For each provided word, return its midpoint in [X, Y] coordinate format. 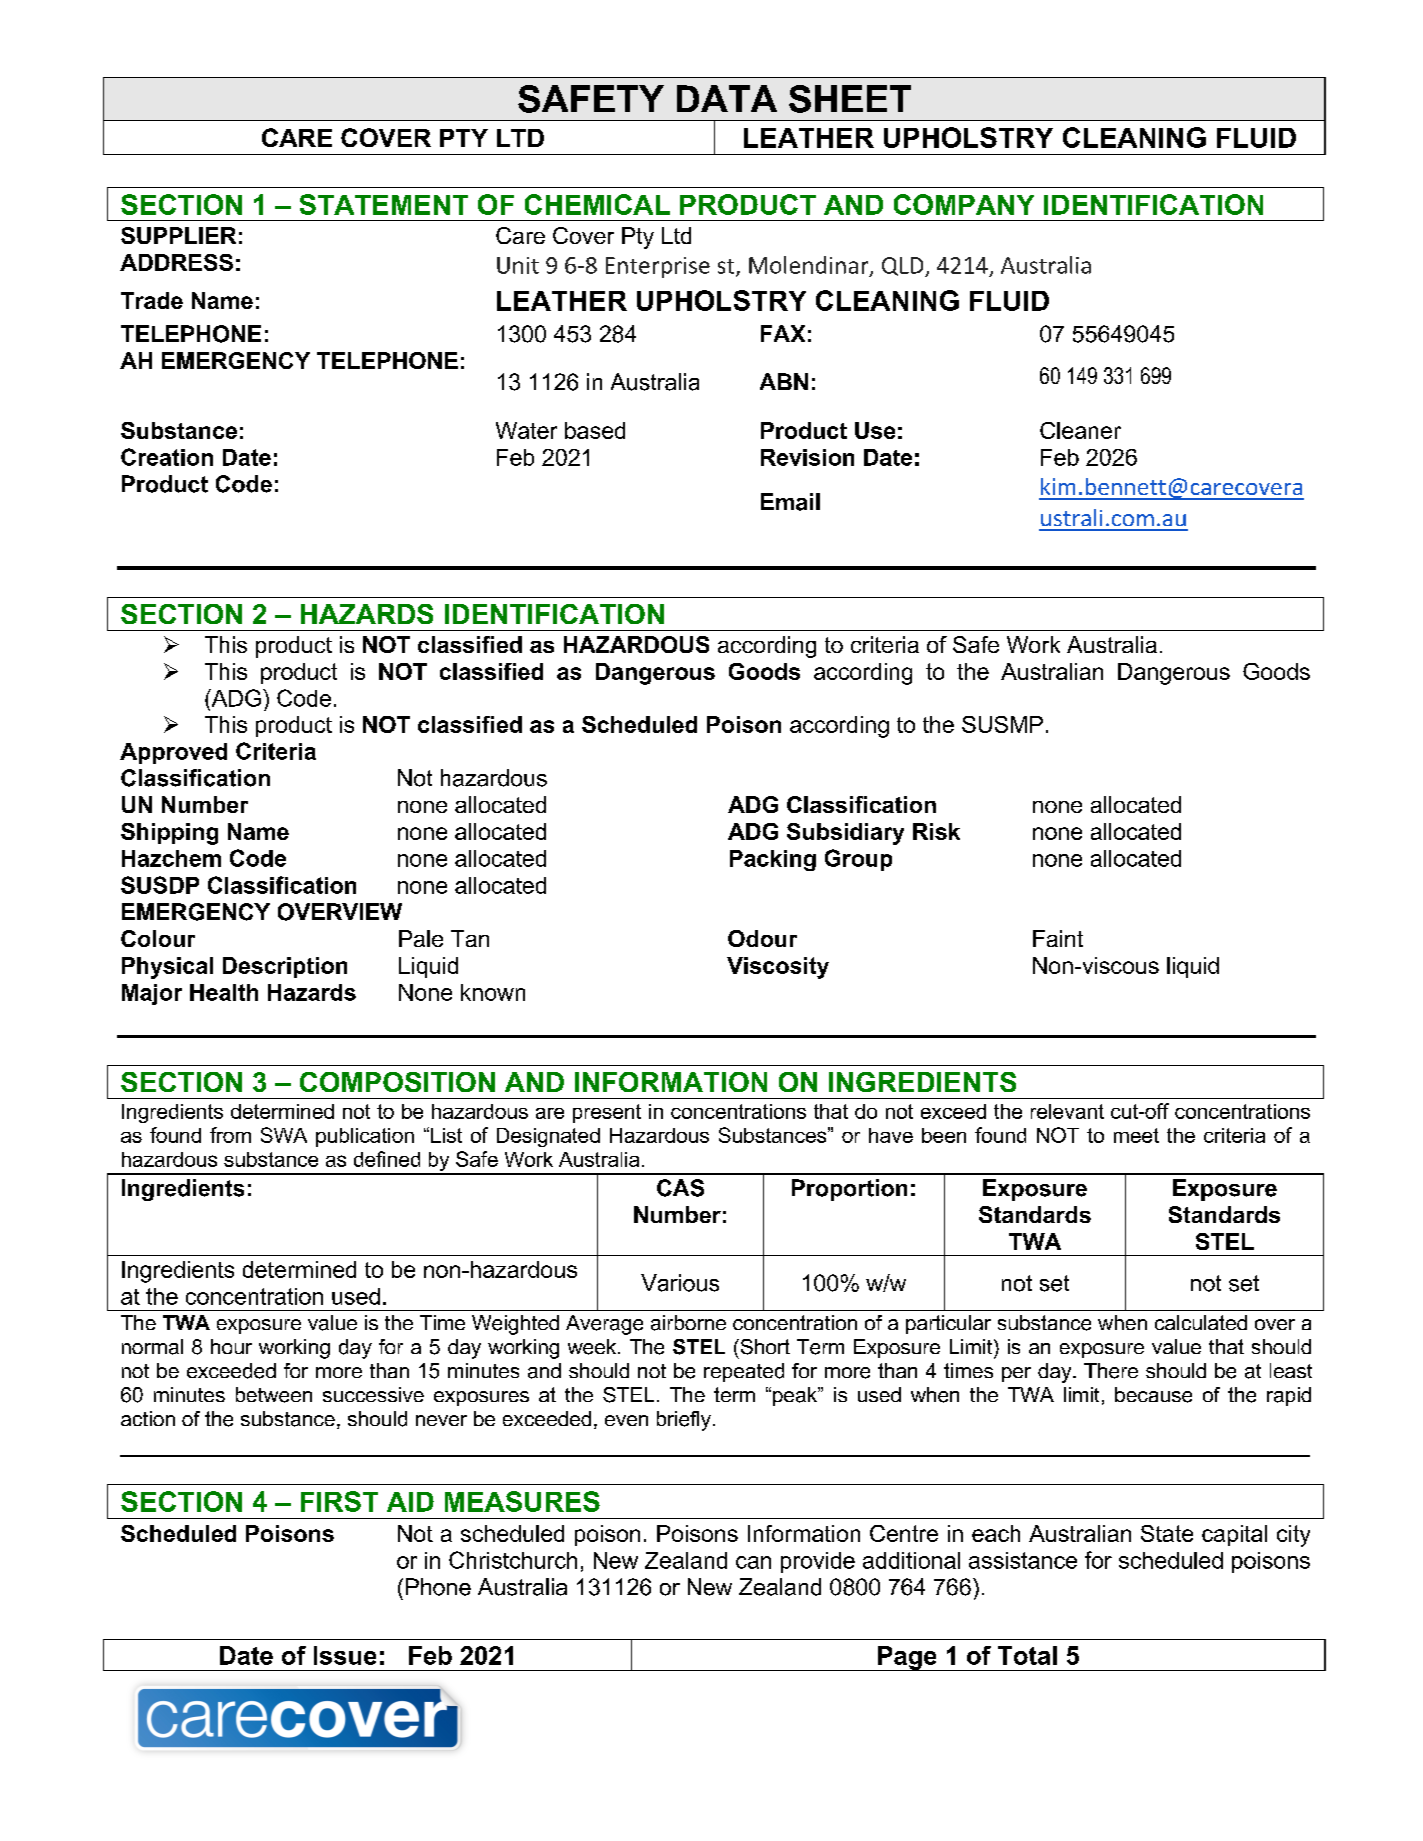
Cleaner [1080, 430]
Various [680, 1283]
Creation [167, 457]
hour [231, 1346]
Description [285, 967]
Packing [773, 860]
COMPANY [964, 204]
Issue [345, 1655]
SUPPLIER [178, 235]
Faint [1058, 938]
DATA [727, 98]
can [753, 1562]
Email [790, 502]
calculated [1201, 1322]
